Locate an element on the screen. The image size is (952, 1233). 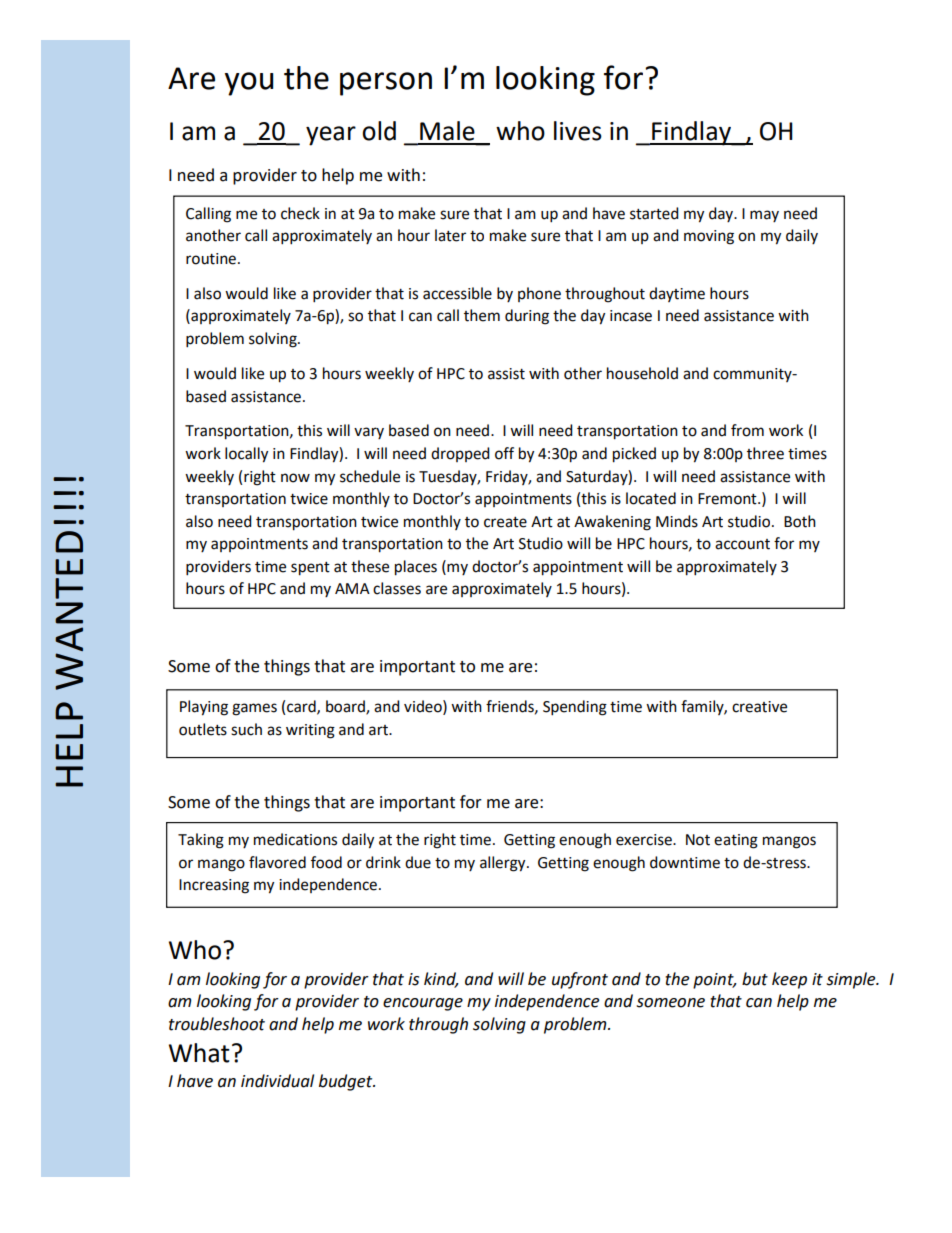
off is located at coordinates (504, 453).
